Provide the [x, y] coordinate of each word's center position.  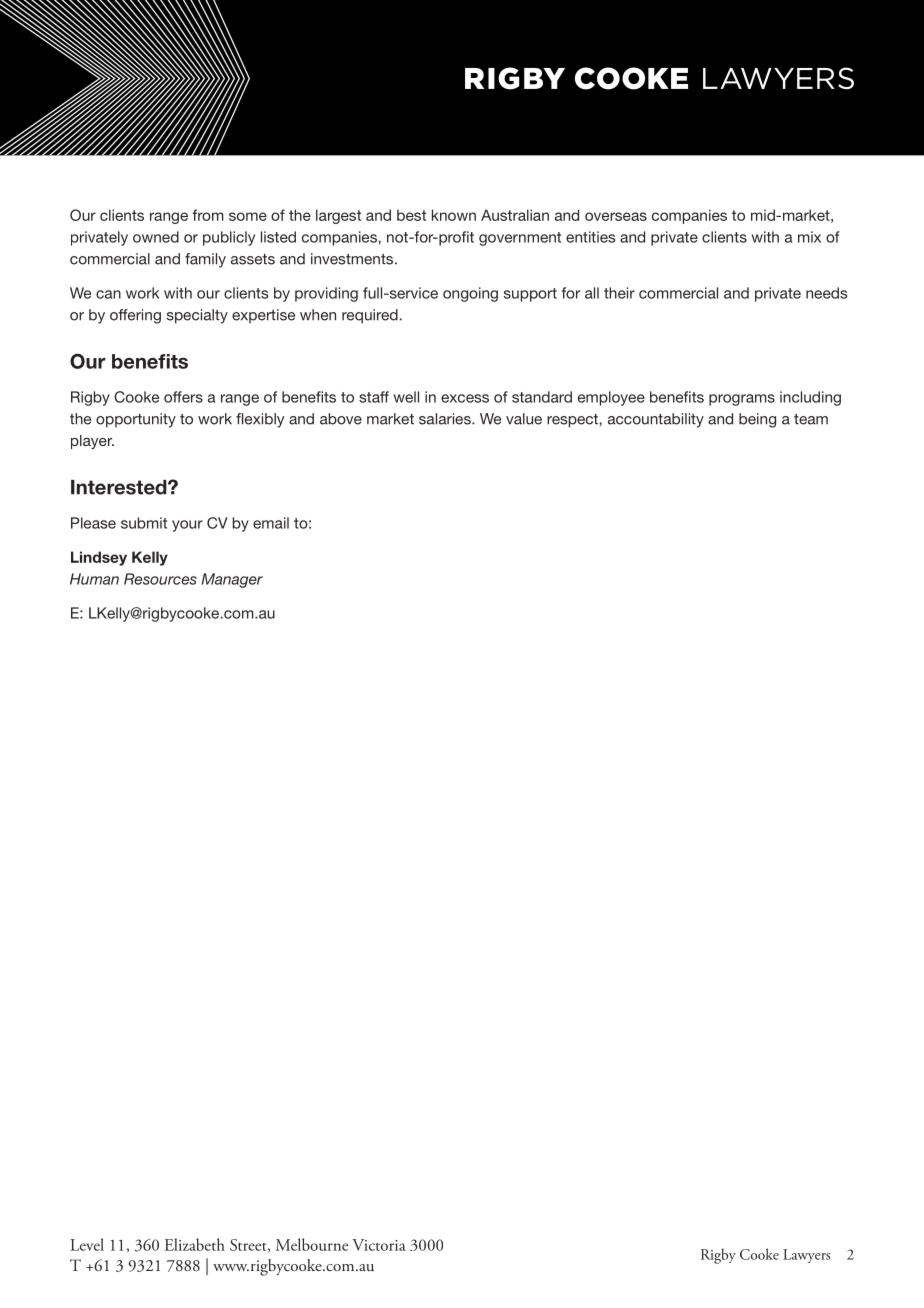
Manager [232, 580]
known [454, 215]
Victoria [379, 1245]
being [757, 420]
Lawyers [806, 1256]
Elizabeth [195, 1244]
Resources [160, 579]
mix [809, 237]
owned [156, 237]
